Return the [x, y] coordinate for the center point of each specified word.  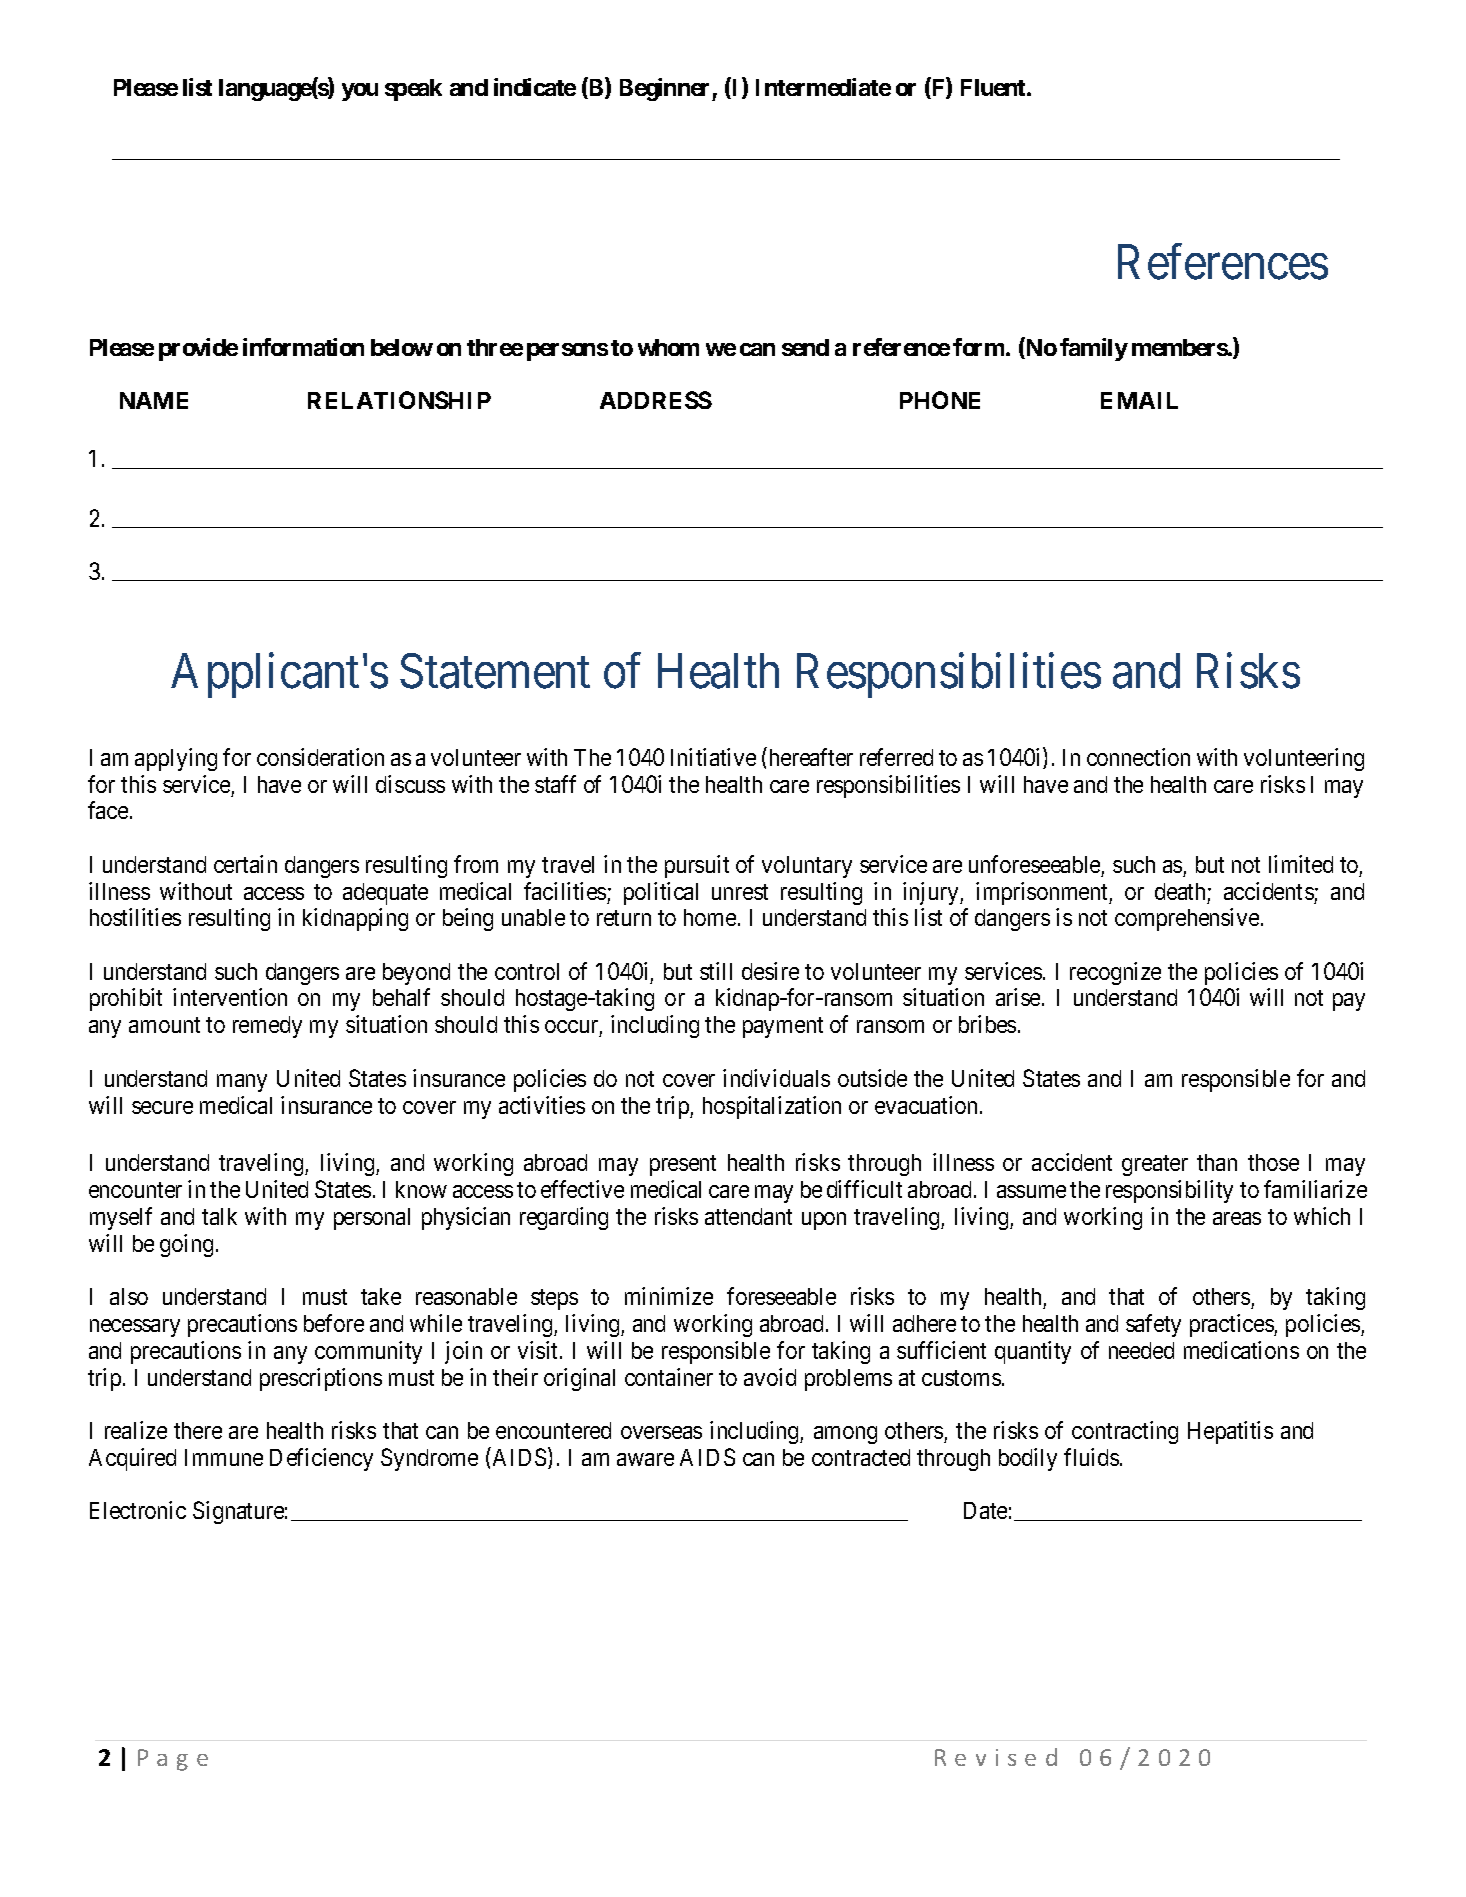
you [360, 92]
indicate [535, 87]
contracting [1125, 1432]
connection [1138, 757]
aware [645, 1459]
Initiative [713, 757]
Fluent [994, 87]
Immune [224, 1457]
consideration [320, 757]
